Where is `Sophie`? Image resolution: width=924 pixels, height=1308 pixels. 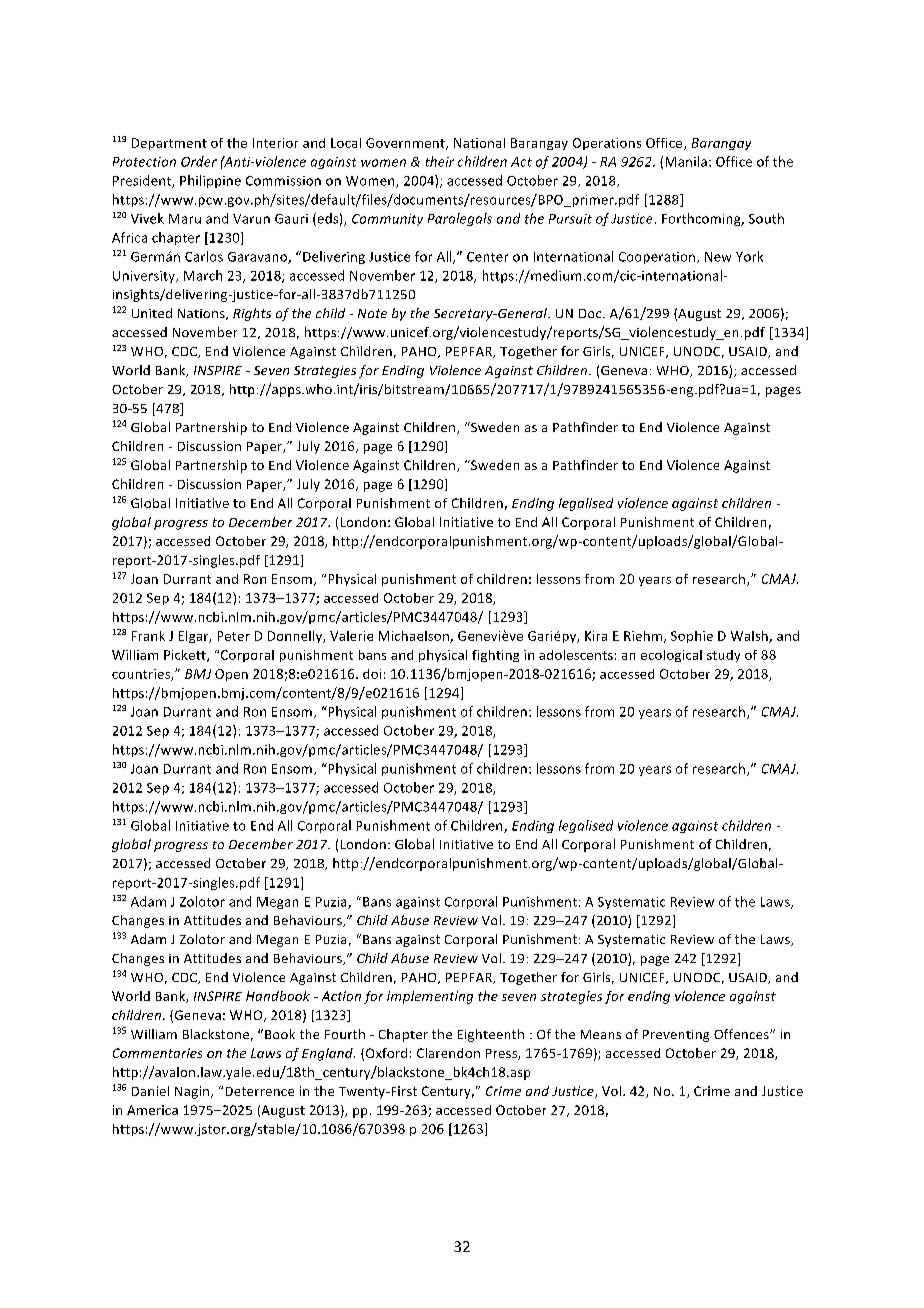 Sophie is located at coordinates (692, 637).
